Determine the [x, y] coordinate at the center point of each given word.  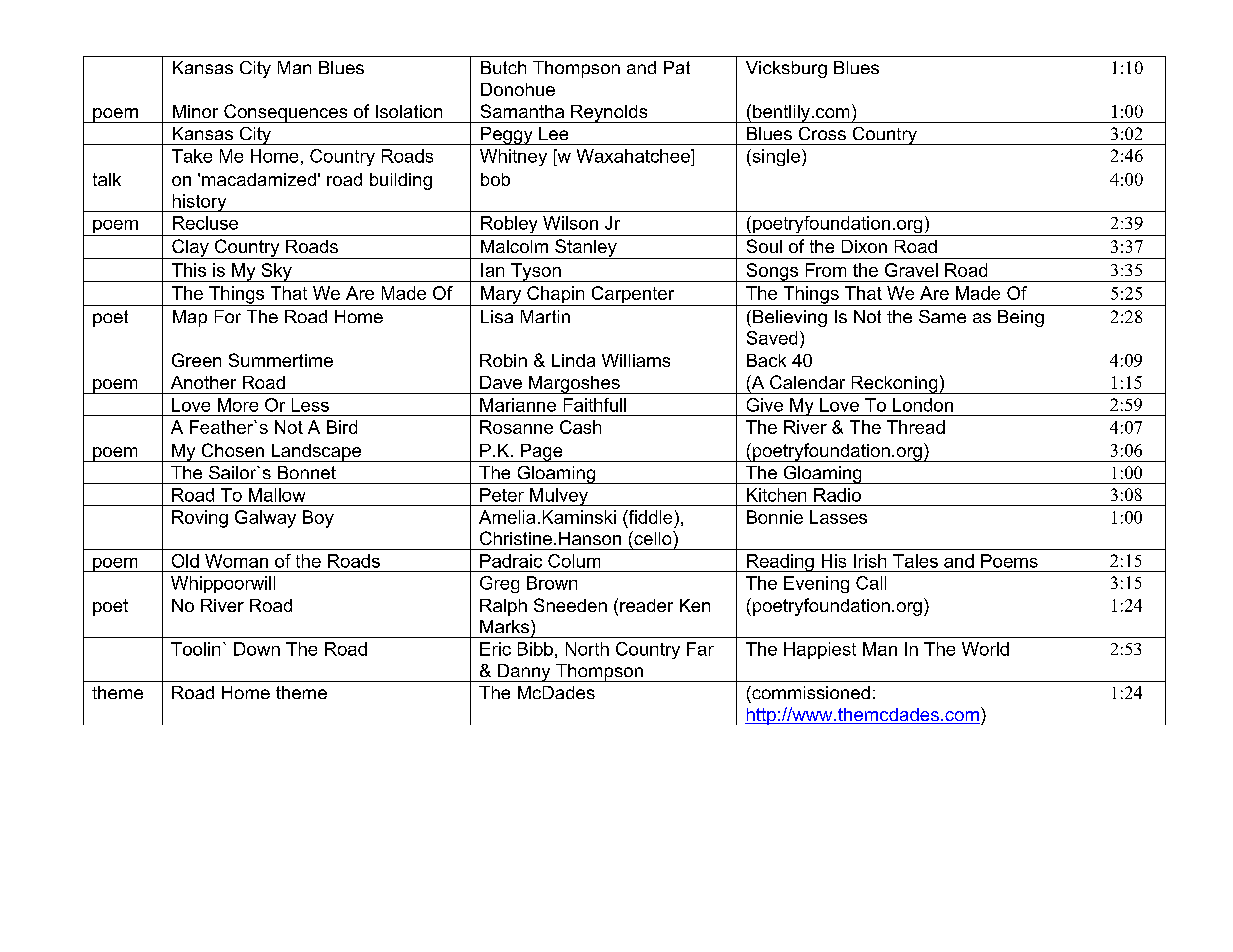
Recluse [205, 223]
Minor [195, 111]
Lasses [838, 517]
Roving [200, 519]
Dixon [864, 246]
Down [257, 649]
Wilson [570, 223]
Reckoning [894, 385]
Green [196, 360]
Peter [502, 495]
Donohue [518, 89]
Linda [573, 360]
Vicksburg [786, 69]
